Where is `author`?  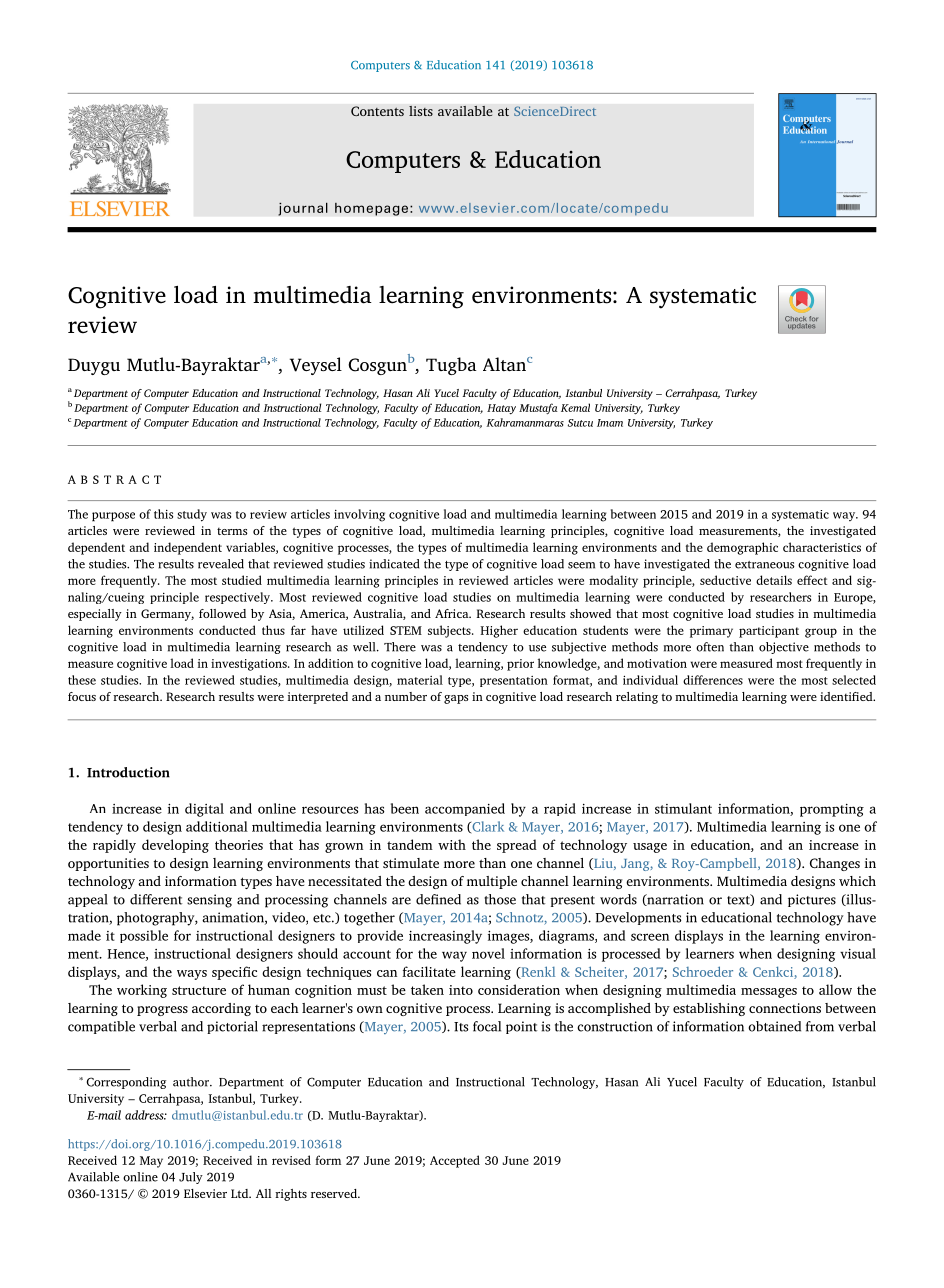
author is located at coordinates (192, 1082).
